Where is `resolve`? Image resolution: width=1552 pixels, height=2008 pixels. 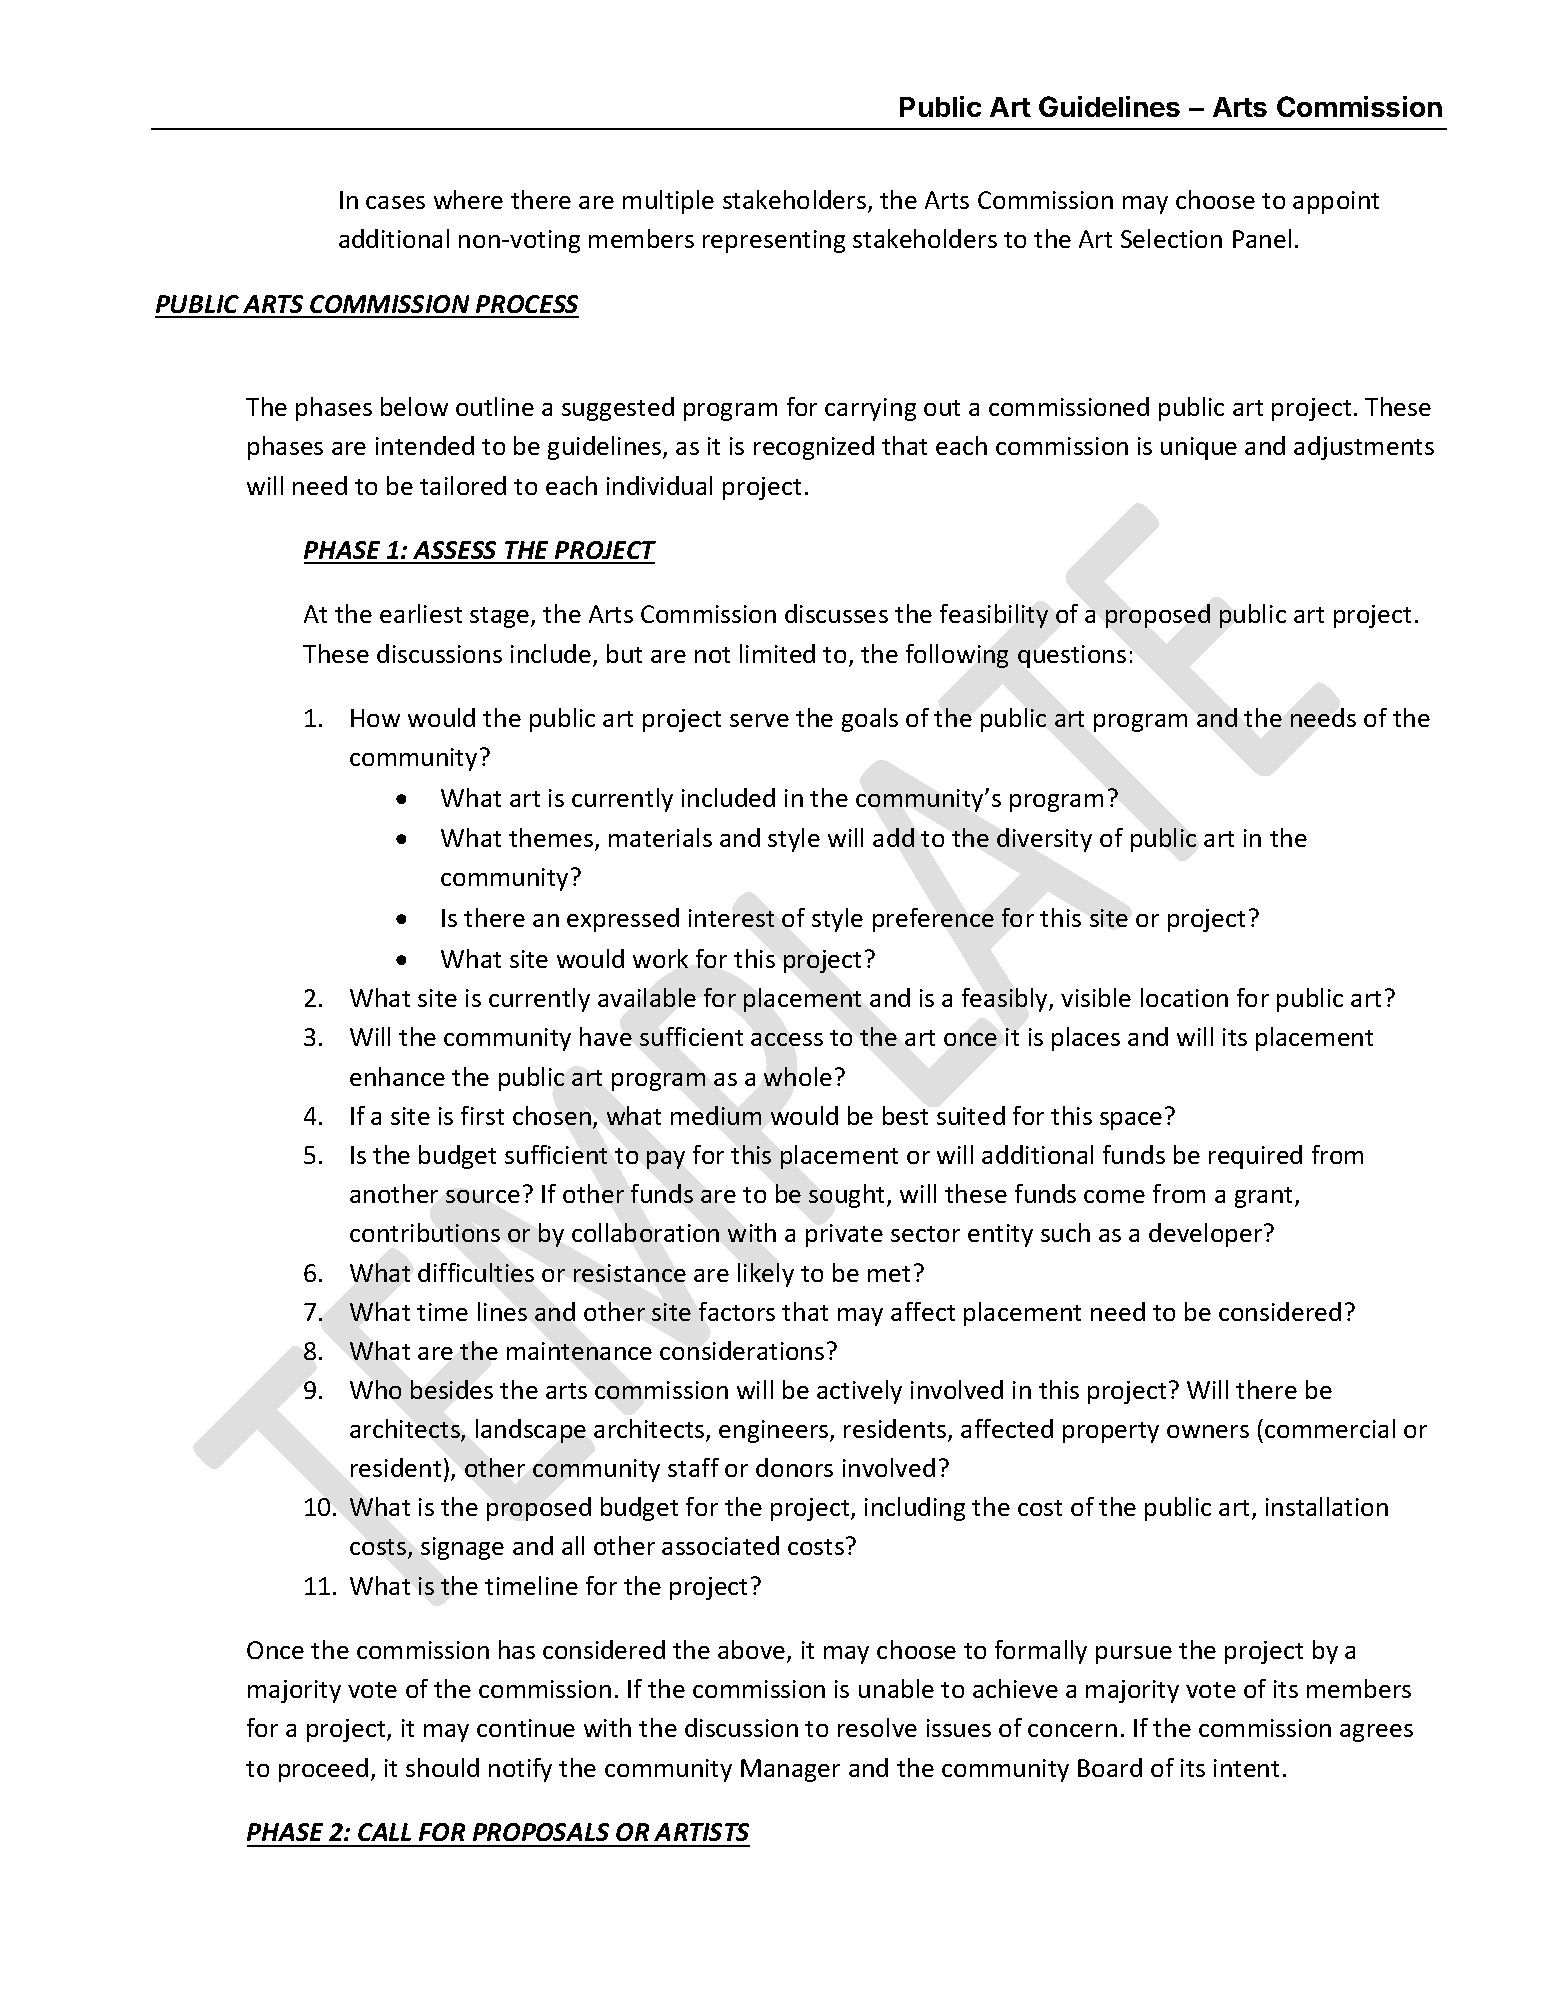 resolve is located at coordinates (877, 1727).
